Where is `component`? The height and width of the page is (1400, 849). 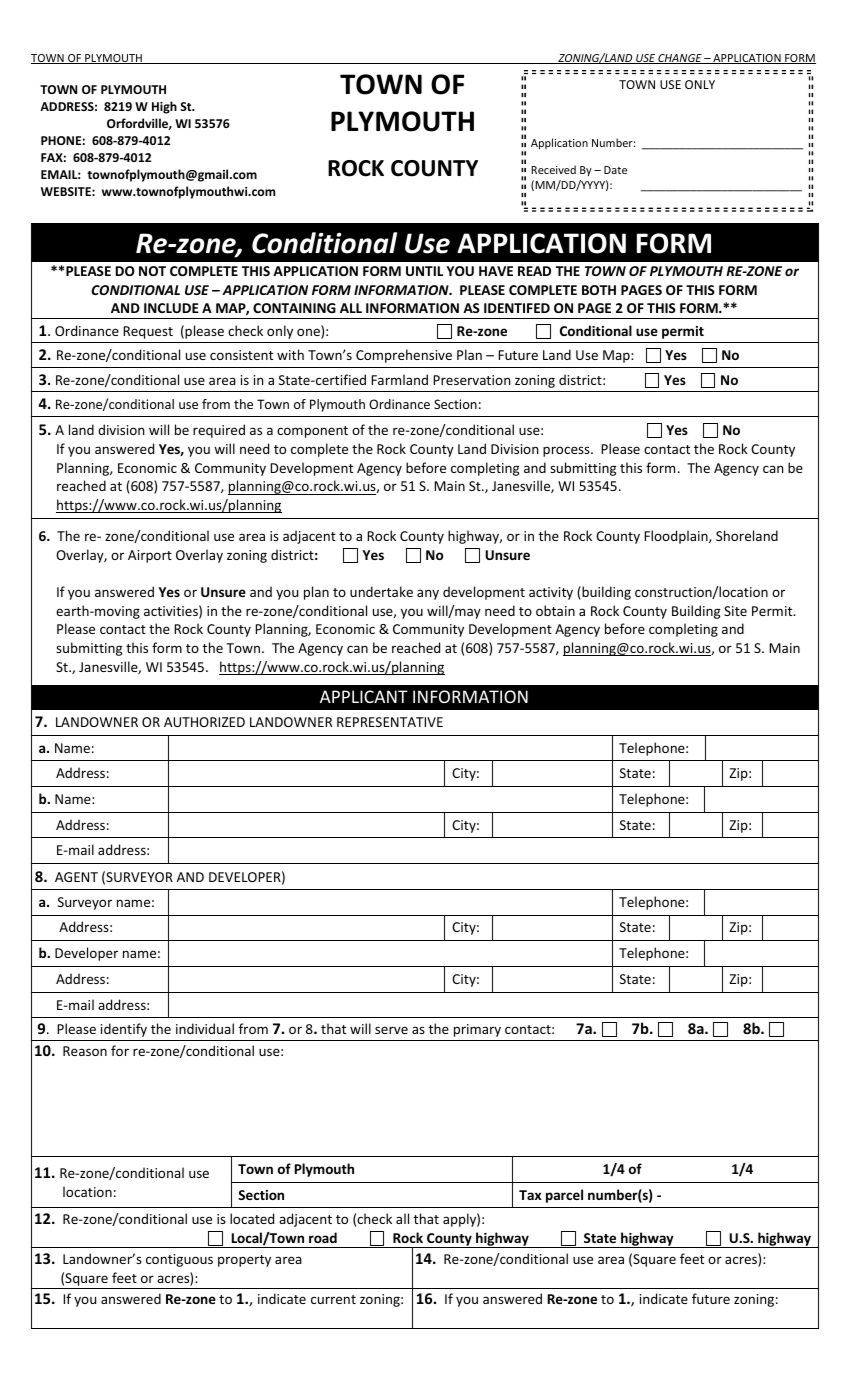
component is located at coordinates (312, 432).
